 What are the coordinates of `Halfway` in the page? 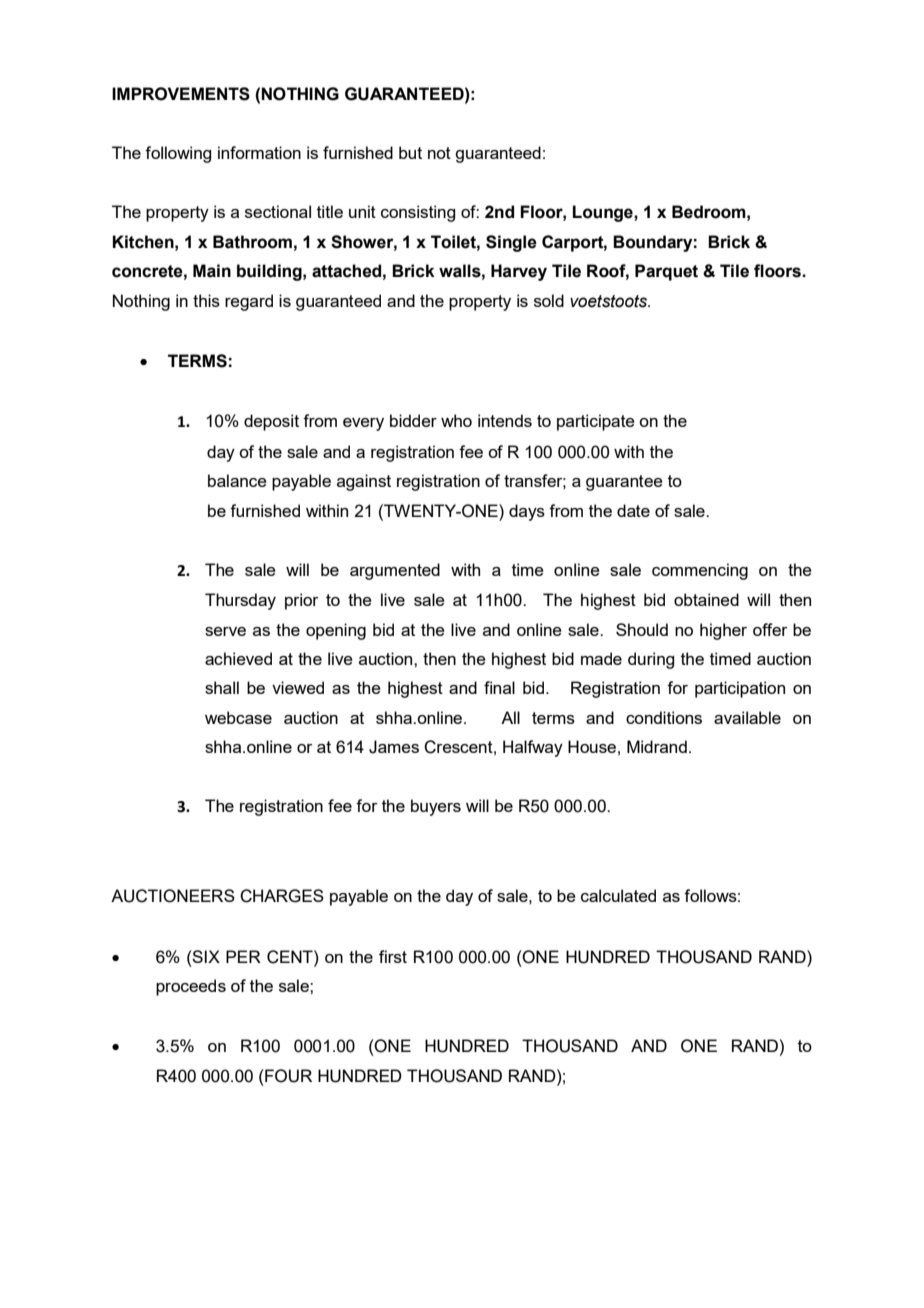 It's located at (533, 748).
